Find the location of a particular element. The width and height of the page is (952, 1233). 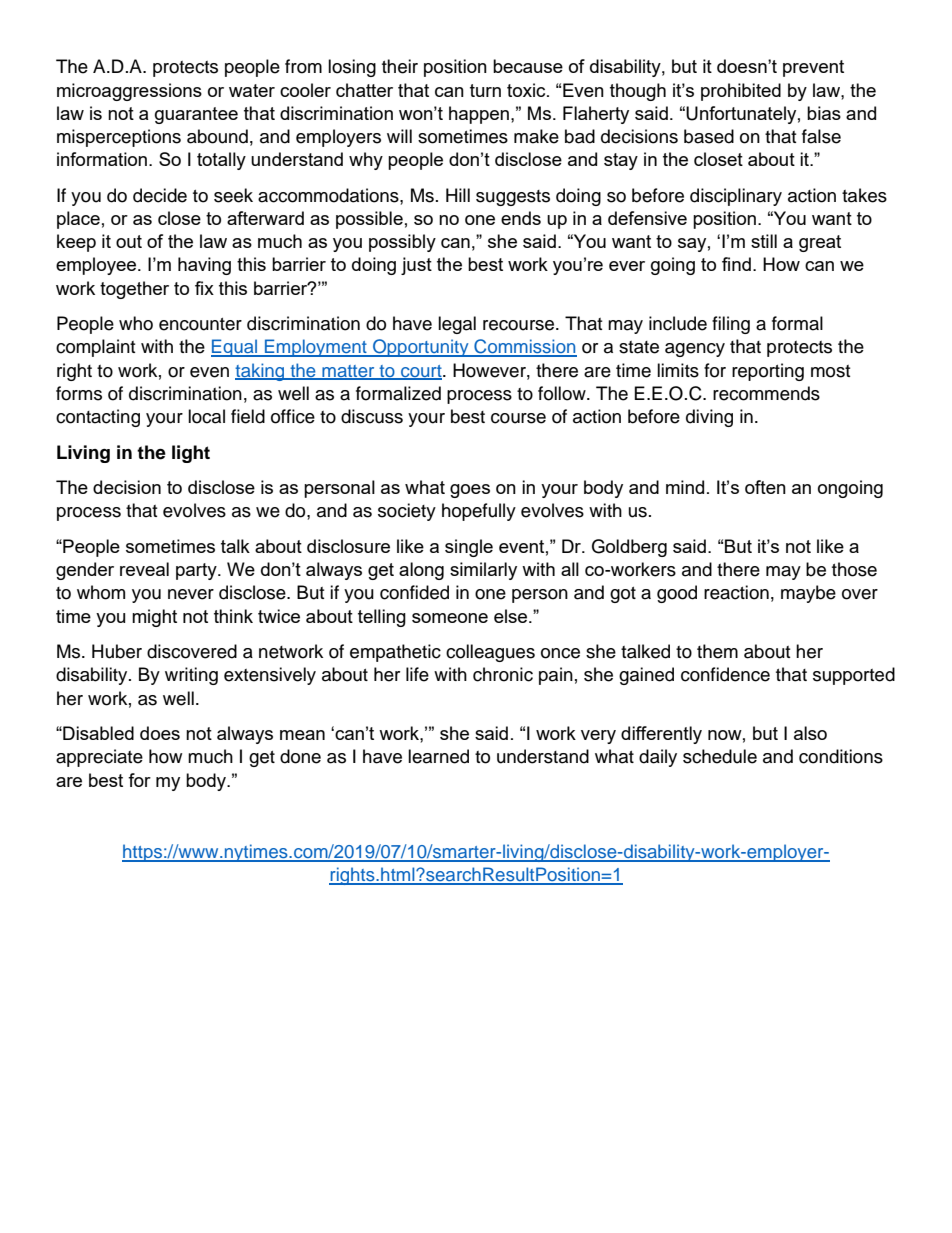

having is located at coordinates (204, 266).
